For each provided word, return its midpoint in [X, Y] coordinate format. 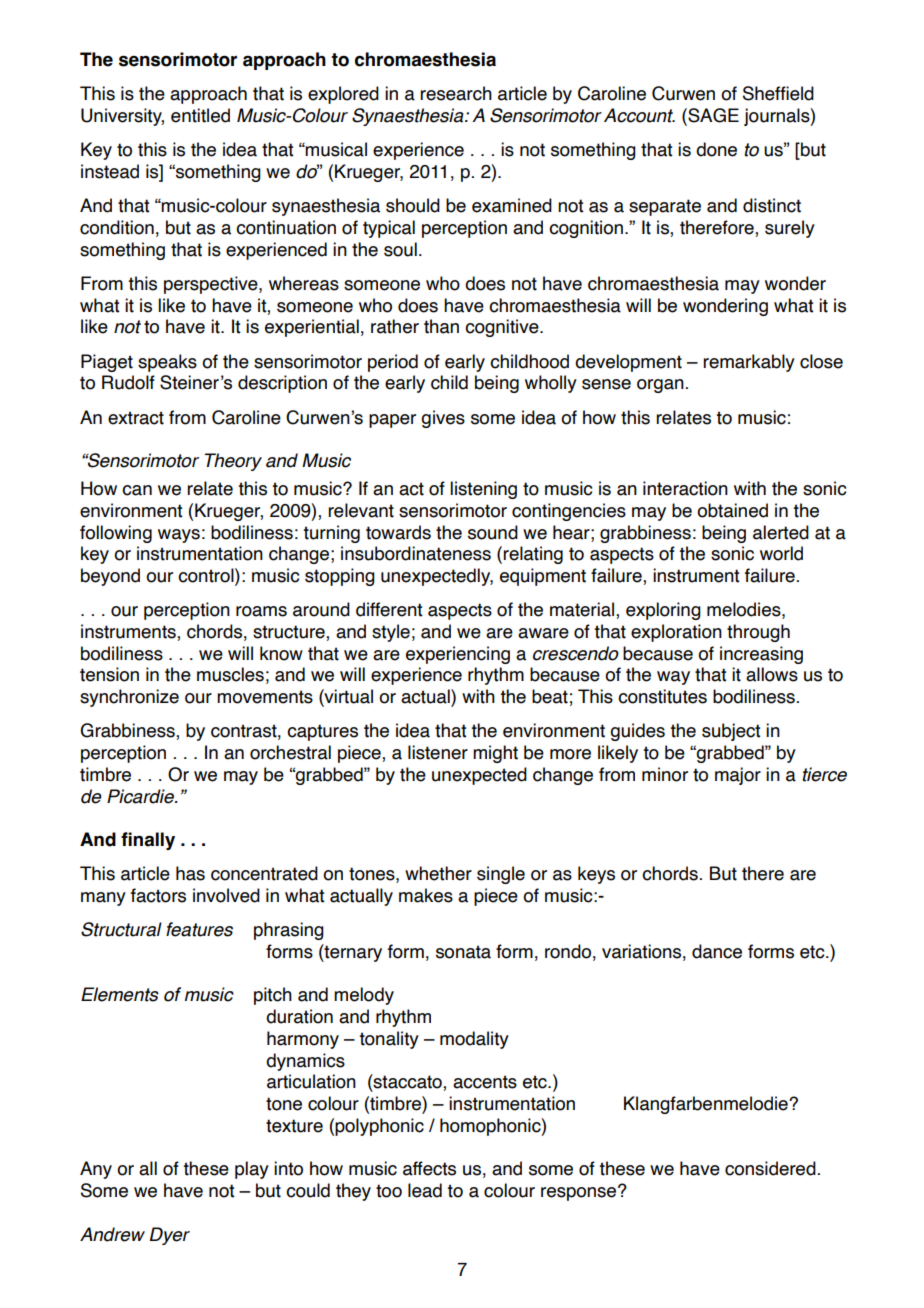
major [738, 776]
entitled [200, 115]
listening [483, 490]
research [456, 93]
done [716, 149]
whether [438, 873]
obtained [732, 510]
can [137, 490]
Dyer [170, 1236]
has [190, 873]
